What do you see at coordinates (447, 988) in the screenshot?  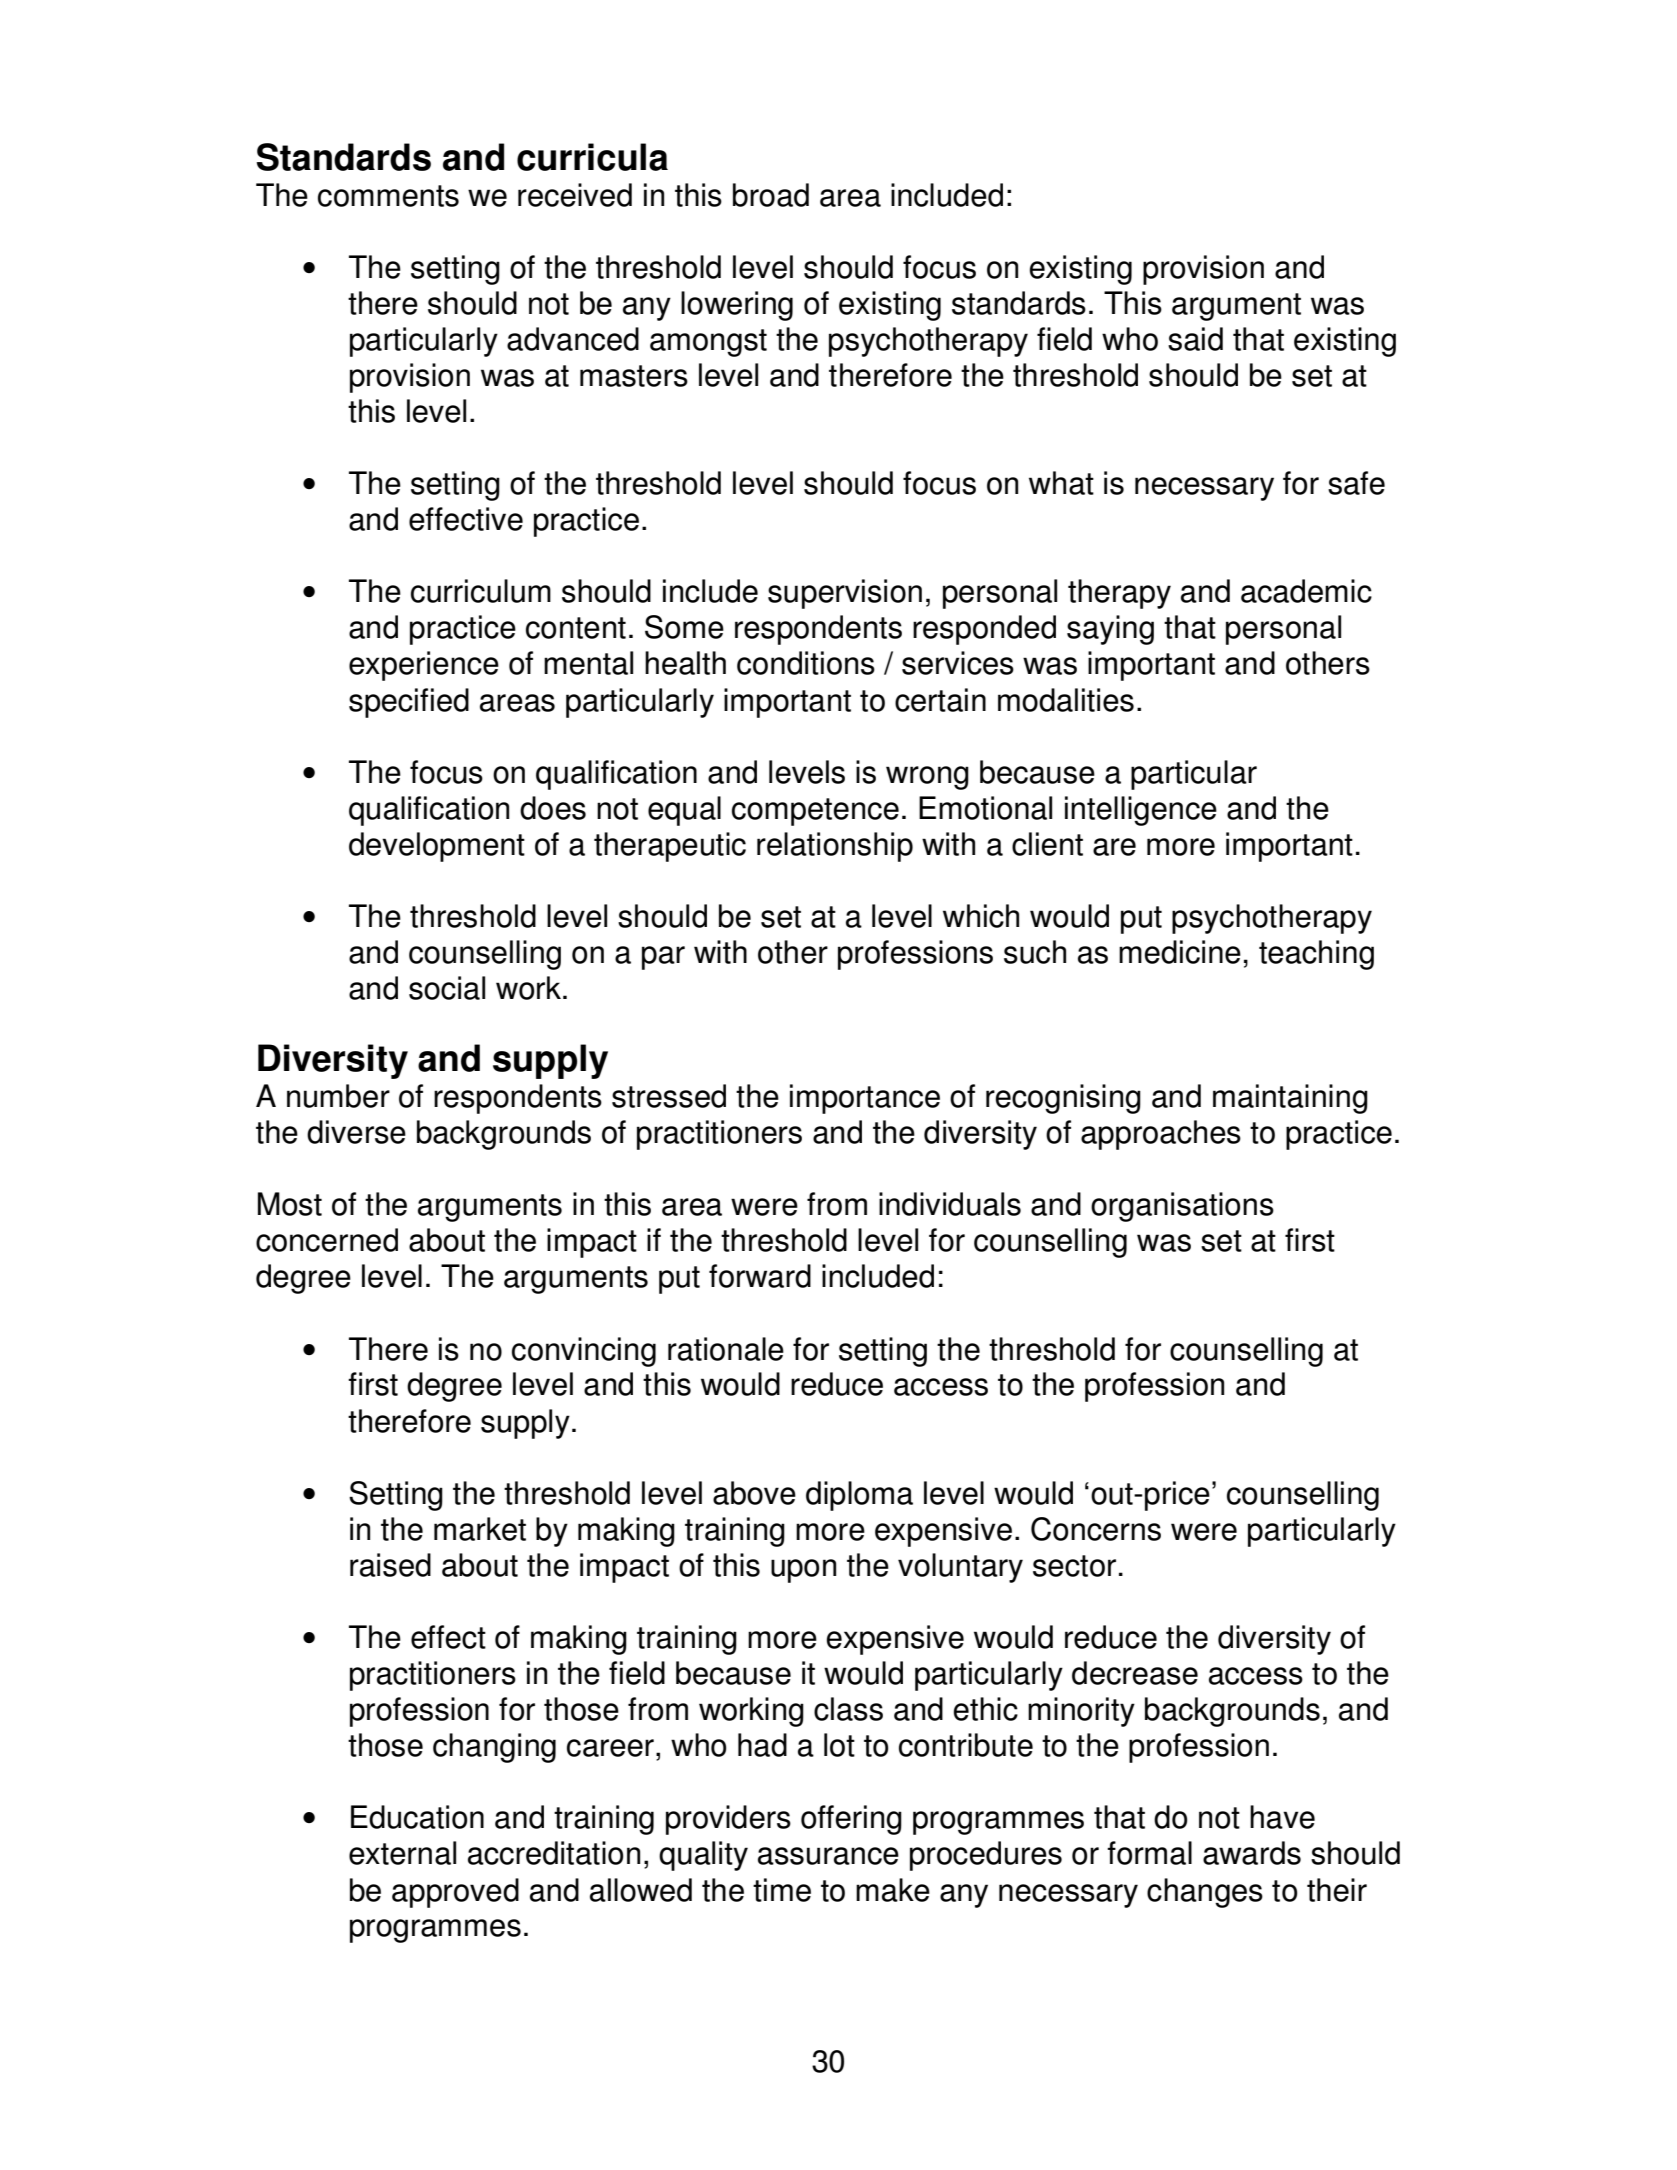 I see `social` at bounding box center [447, 988].
